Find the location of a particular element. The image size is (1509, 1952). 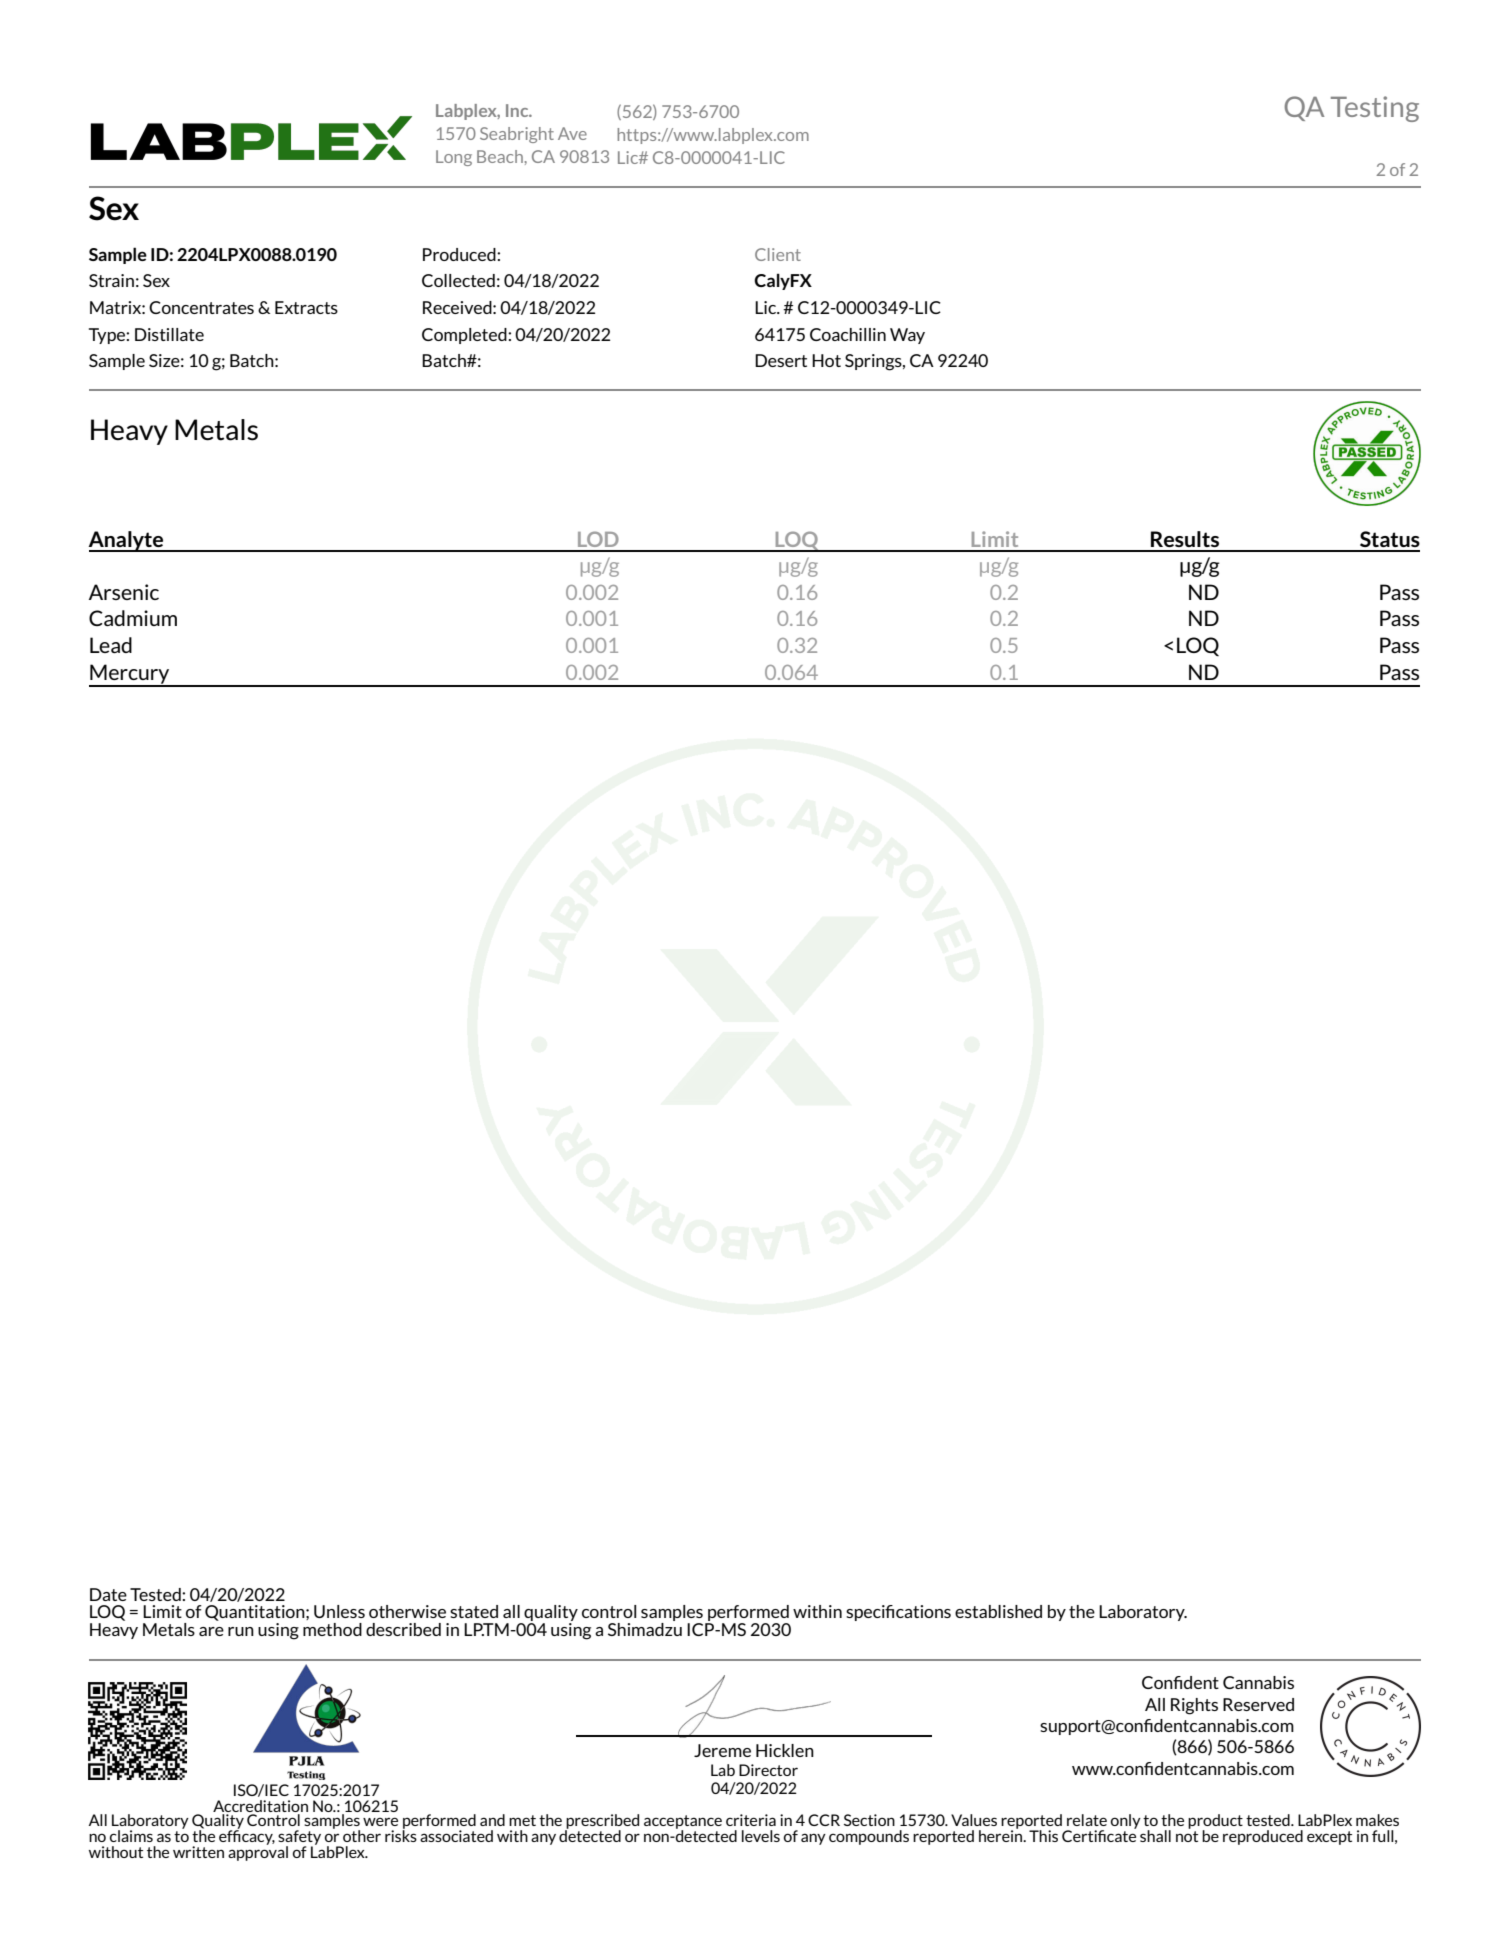

Mercury is located at coordinates (130, 675).
